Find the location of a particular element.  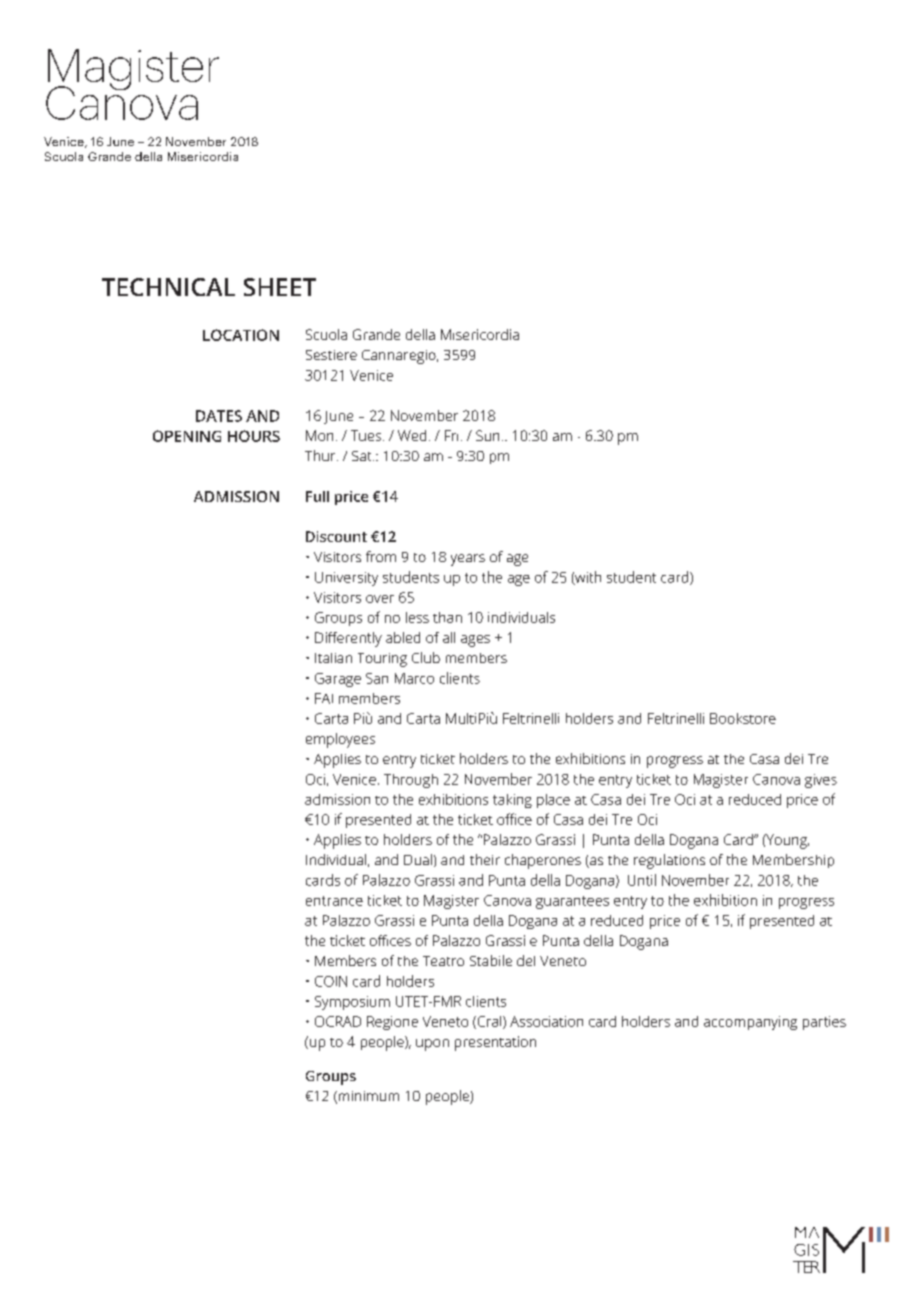

Fri is located at coordinates (451, 435).
